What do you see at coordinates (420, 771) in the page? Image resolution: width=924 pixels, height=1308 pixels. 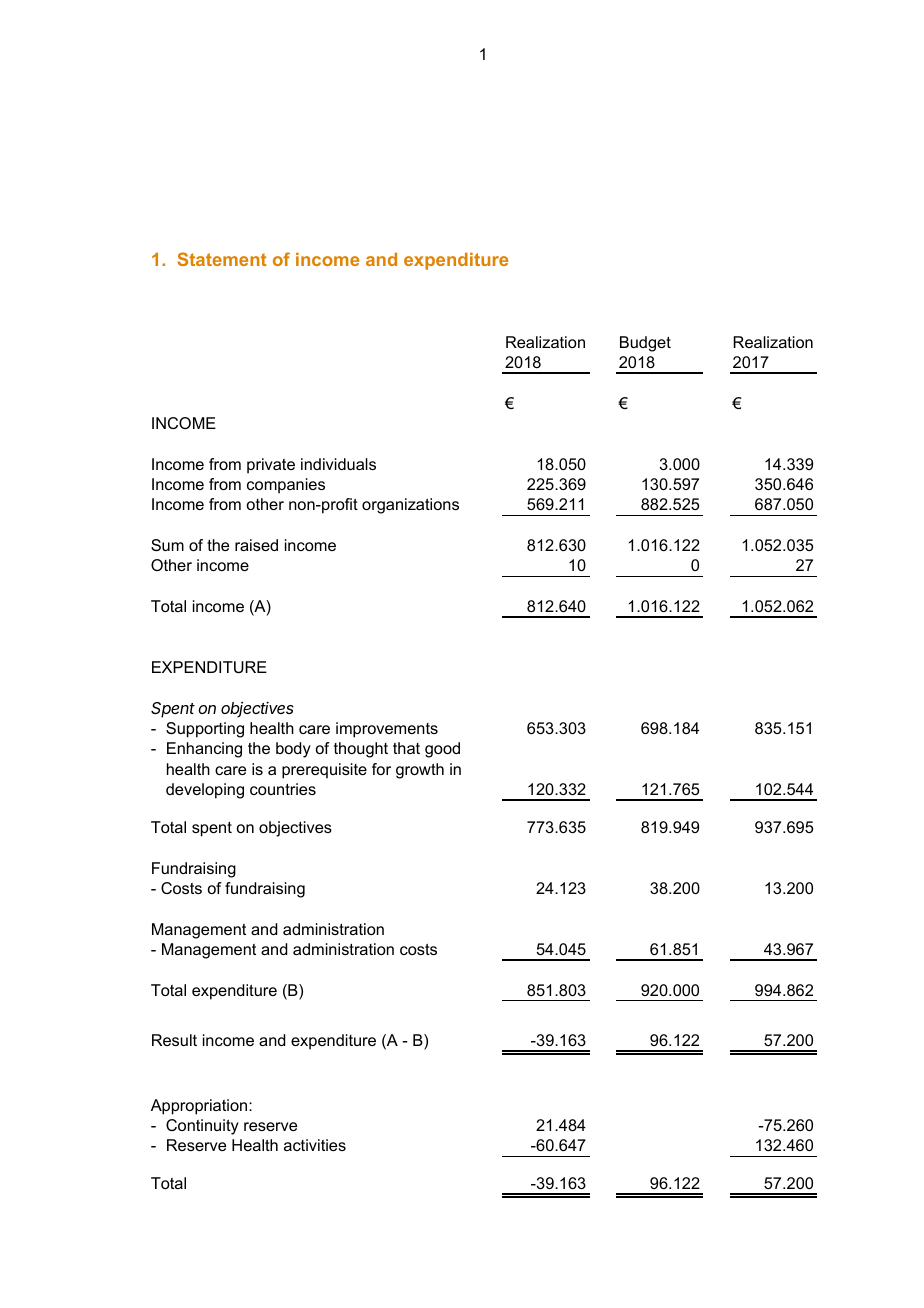 I see `growth` at bounding box center [420, 771].
